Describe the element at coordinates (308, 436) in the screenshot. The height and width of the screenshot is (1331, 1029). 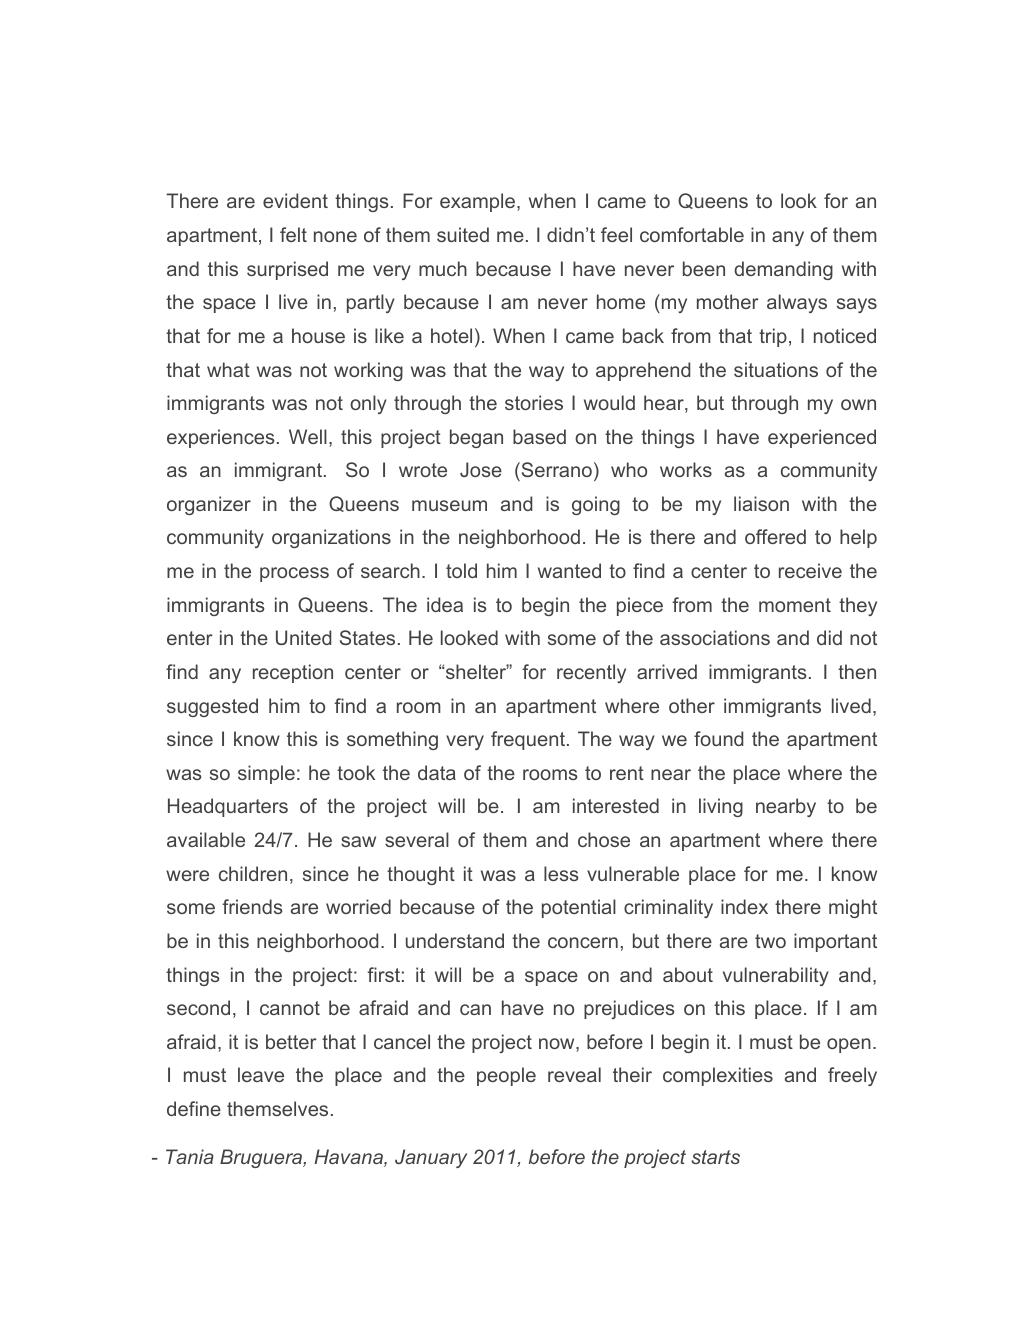
I see `Well` at that location.
